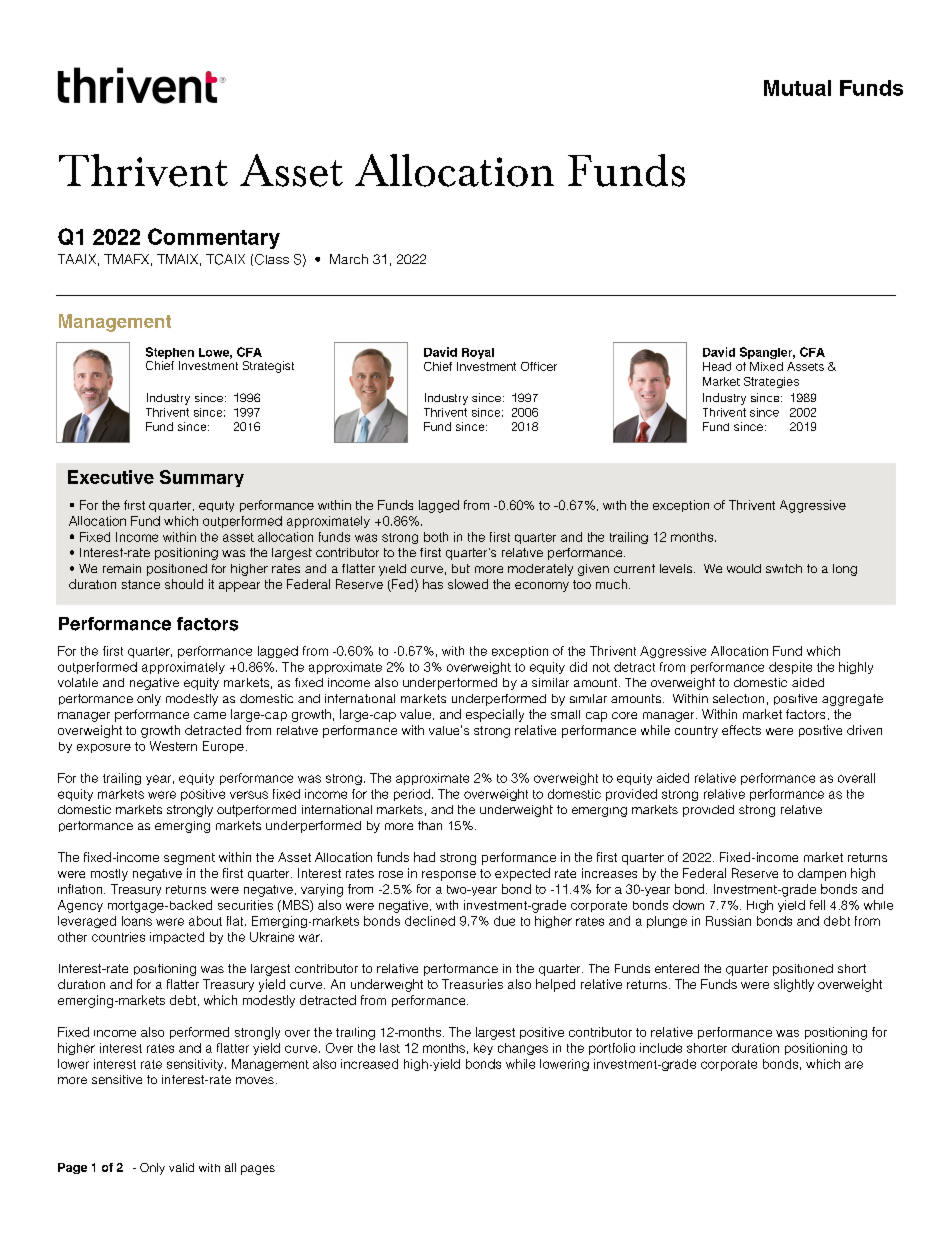 This page has height=1233, width=952. Describe the element at coordinates (797, 88) in the page. I see `Mutual` at that location.
